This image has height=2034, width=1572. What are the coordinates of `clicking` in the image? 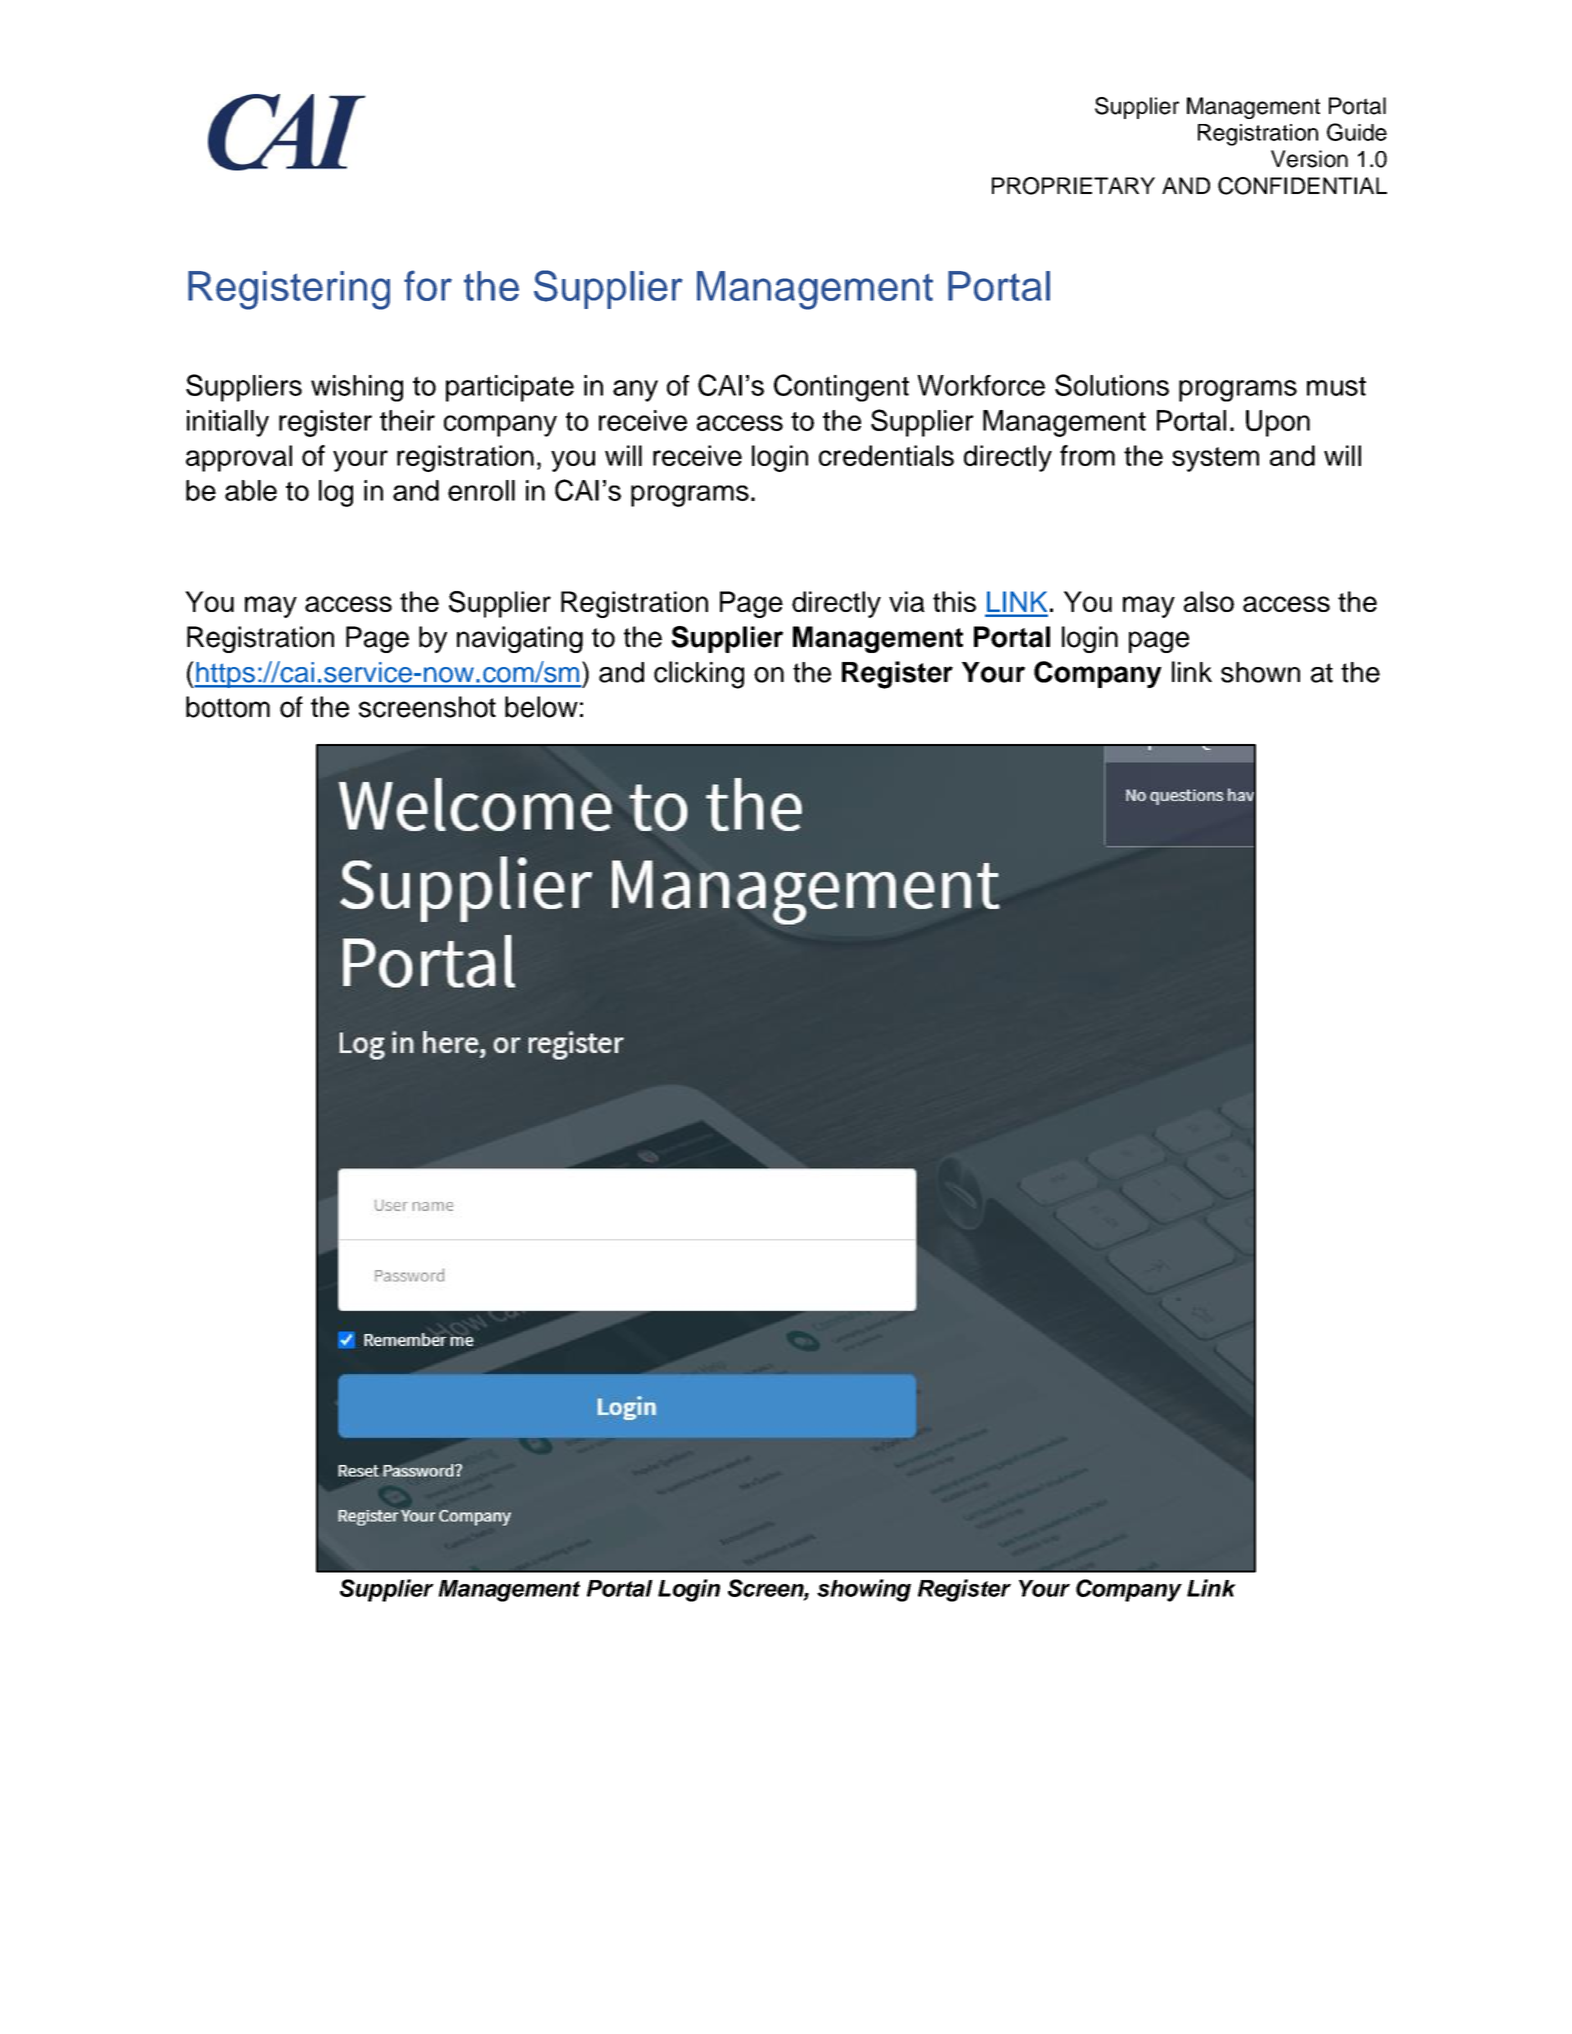 It's located at (699, 675).
